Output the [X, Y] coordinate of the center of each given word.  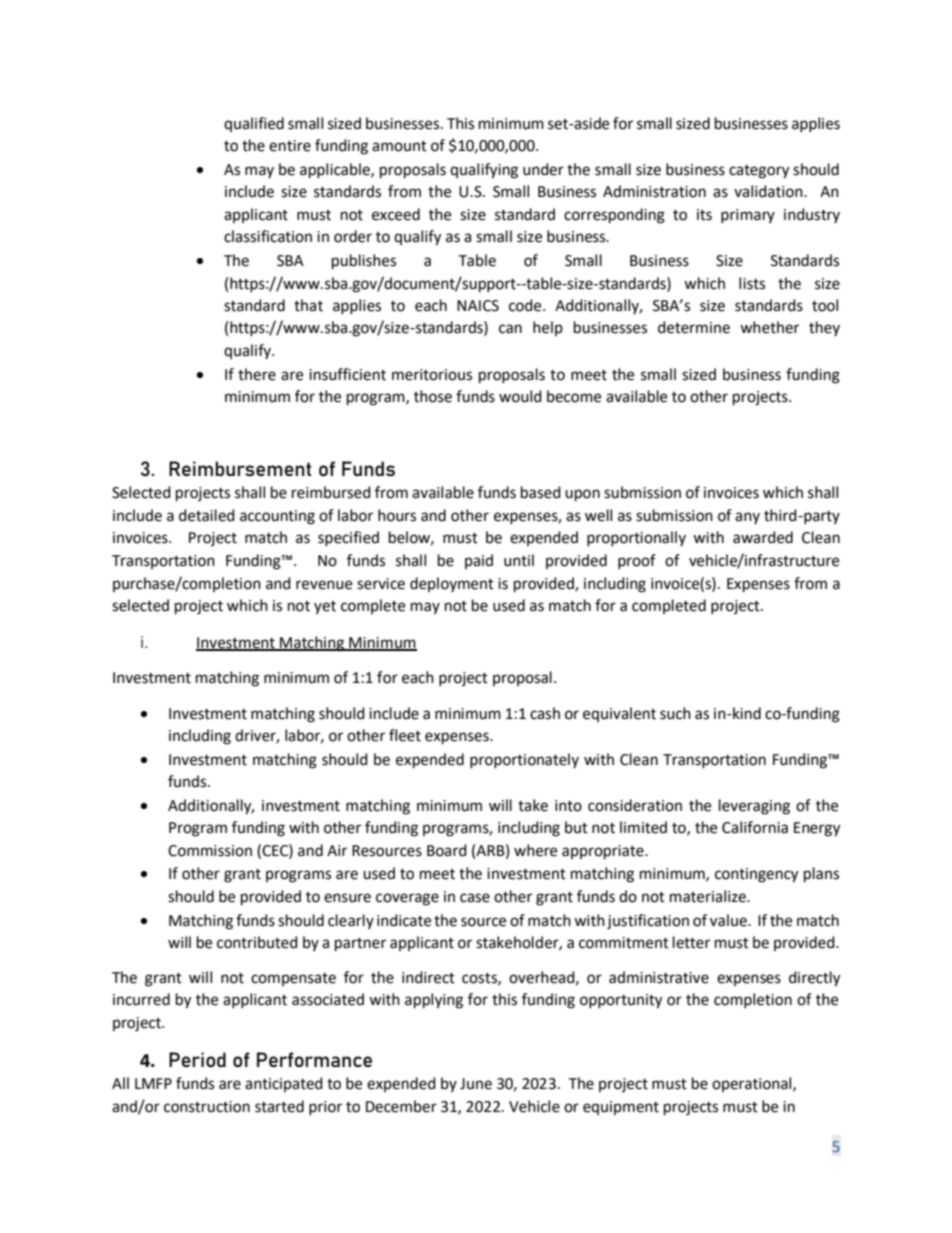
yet [325, 607]
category [759, 172]
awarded [763, 537]
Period [197, 1059]
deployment [452, 584]
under [543, 169]
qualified [254, 124]
